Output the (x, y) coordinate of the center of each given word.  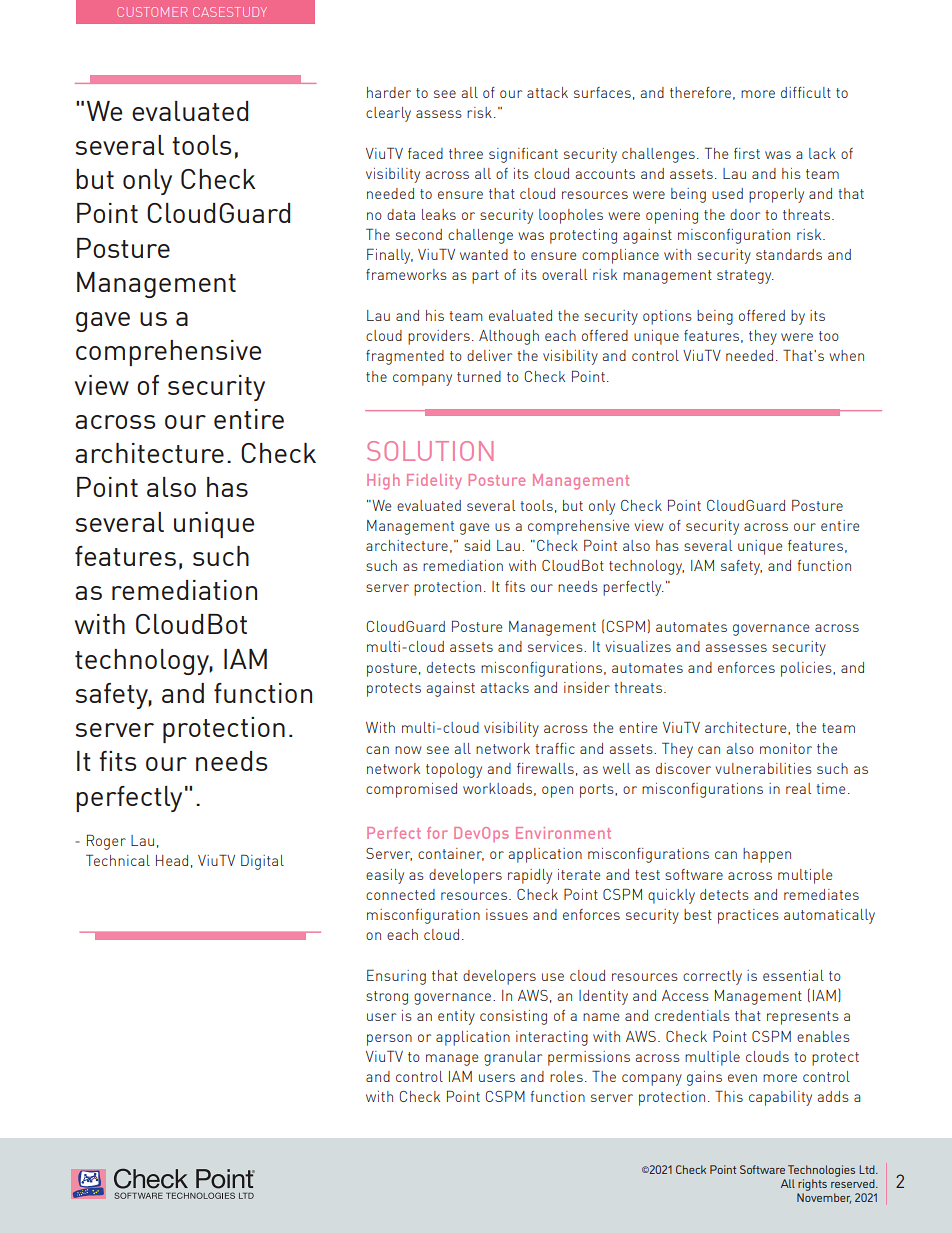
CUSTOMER (152, 12)
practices (748, 916)
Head (172, 860)
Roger (106, 842)
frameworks (406, 274)
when (846, 355)
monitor (786, 748)
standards (789, 254)
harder (389, 92)
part (485, 277)
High (383, 482)
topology (454, 770)
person (389, 1040)
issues (507, 914)
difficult (806, 92)
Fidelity (434, 481)
